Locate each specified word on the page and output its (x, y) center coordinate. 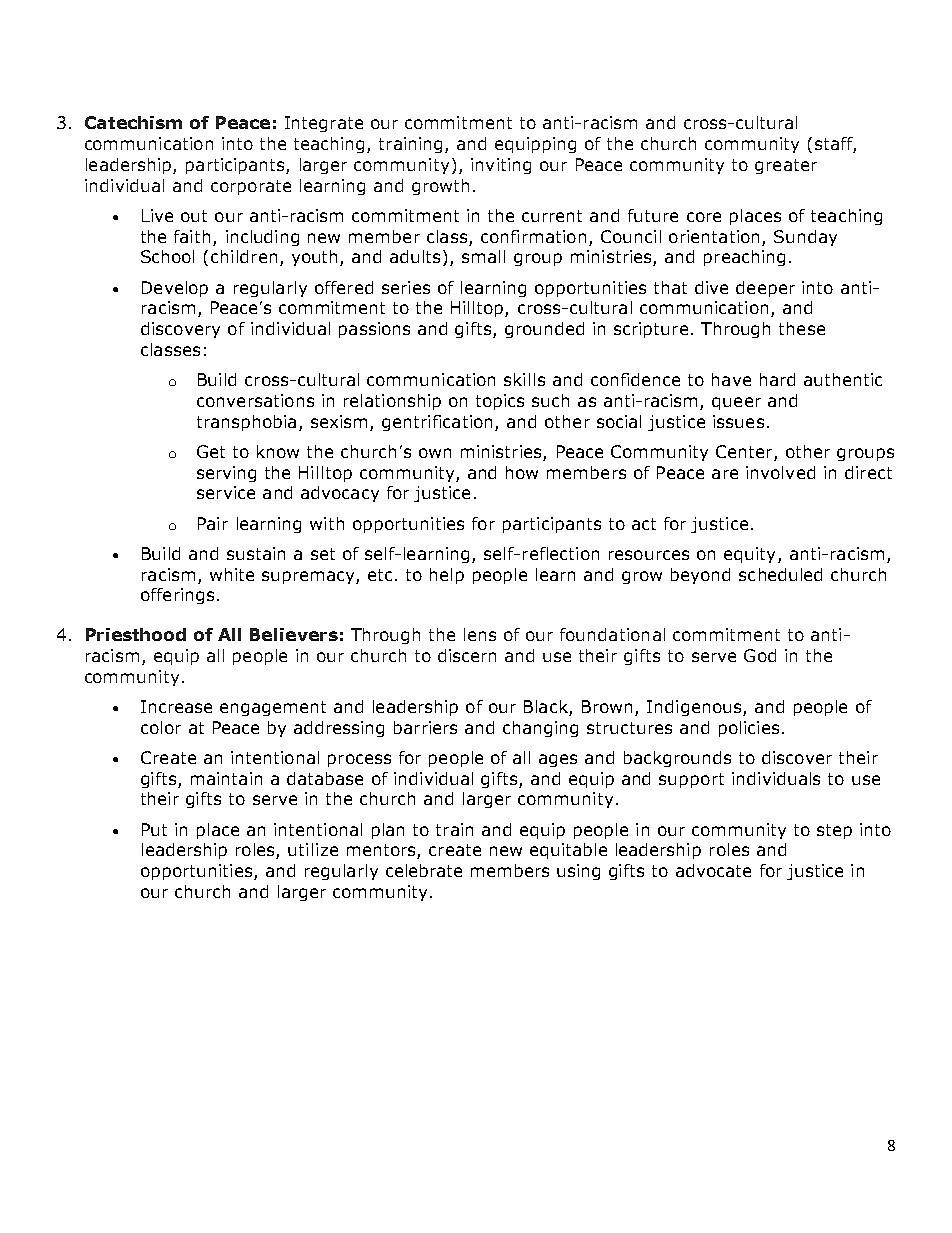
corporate (251, 187)
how (522, 472)
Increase (176, 706)
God (760, 655)
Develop (175, 289)
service (226, 492)
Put (154, 829)
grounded (544, 330)
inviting (501, 166)
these (802, 328)
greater (786, 166)
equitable (568, 851)
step (834, 831)
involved (780, 472)
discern (467, 655)
